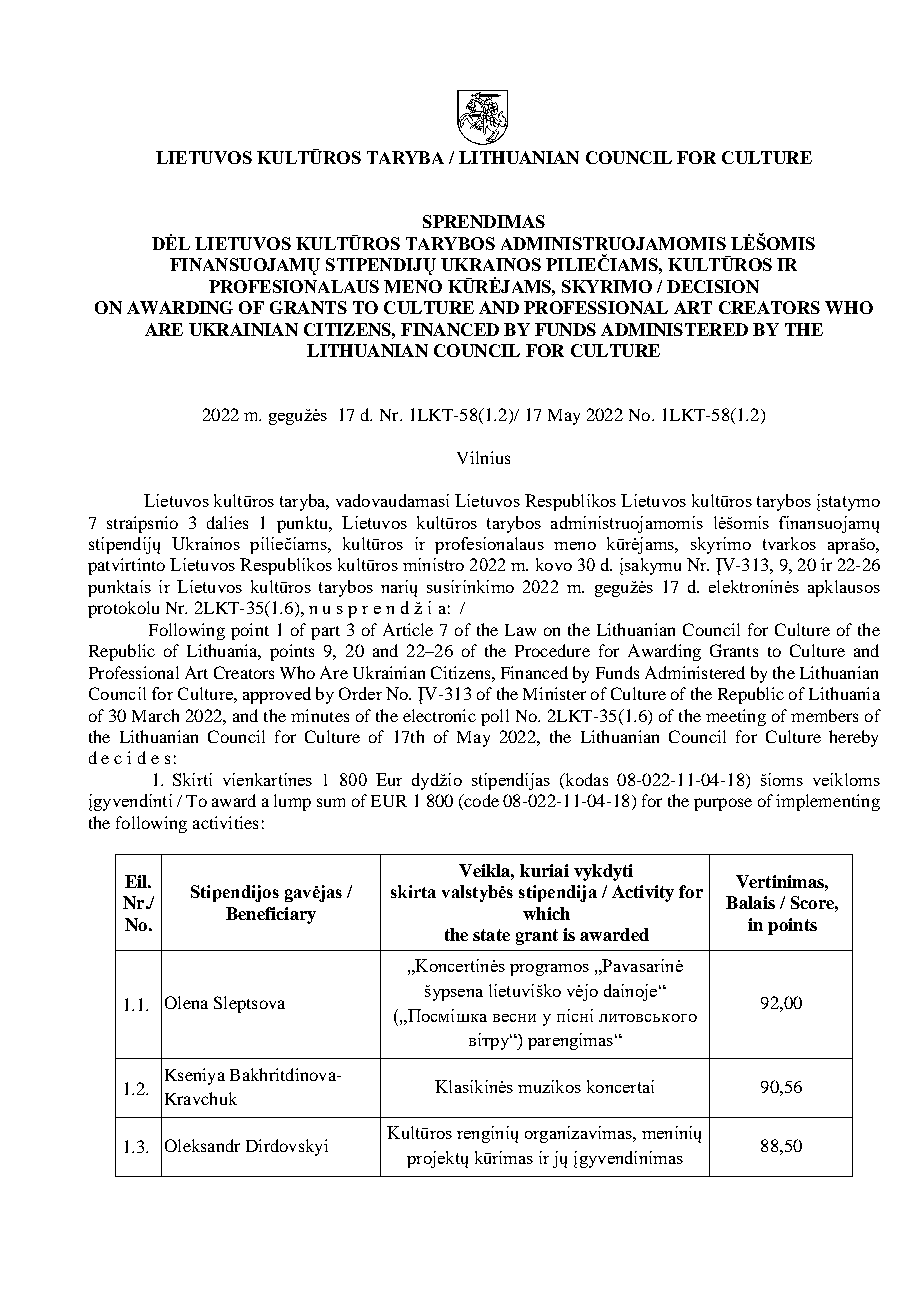 This screenshot has width=924, height=1308. What do you see at coordinates (408, 629) in the screenshot?
I see `Article` at bounding box center [408, 629].
